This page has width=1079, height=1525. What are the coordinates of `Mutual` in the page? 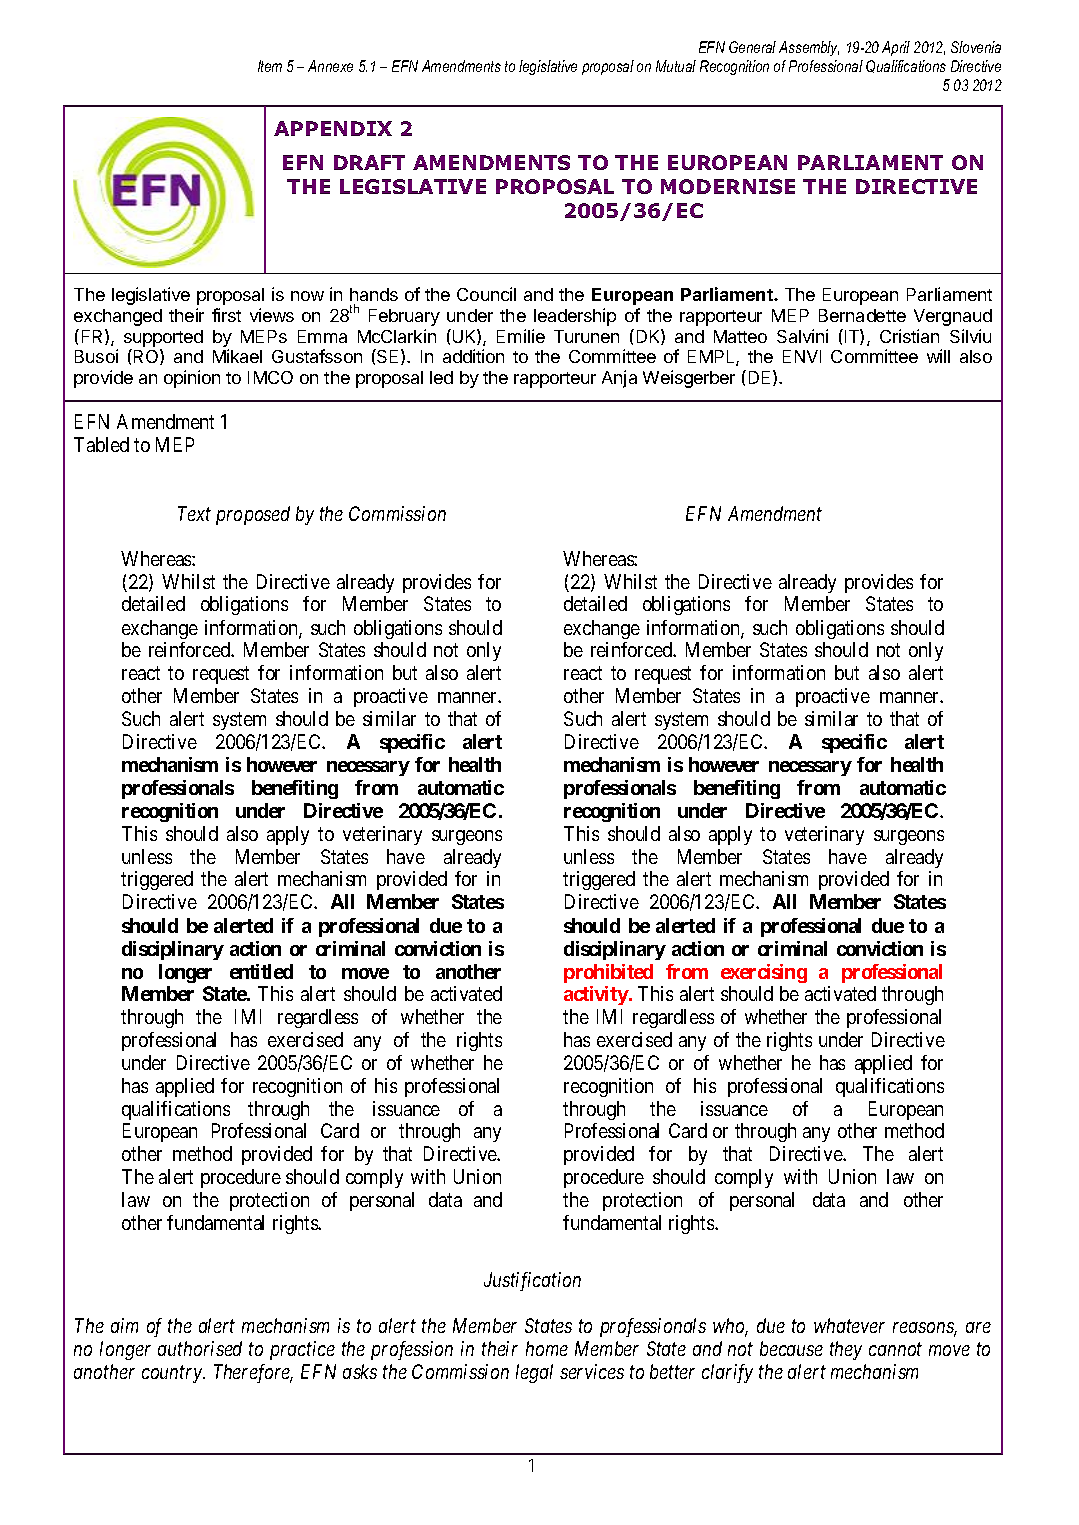 It's located at (676, 66).
